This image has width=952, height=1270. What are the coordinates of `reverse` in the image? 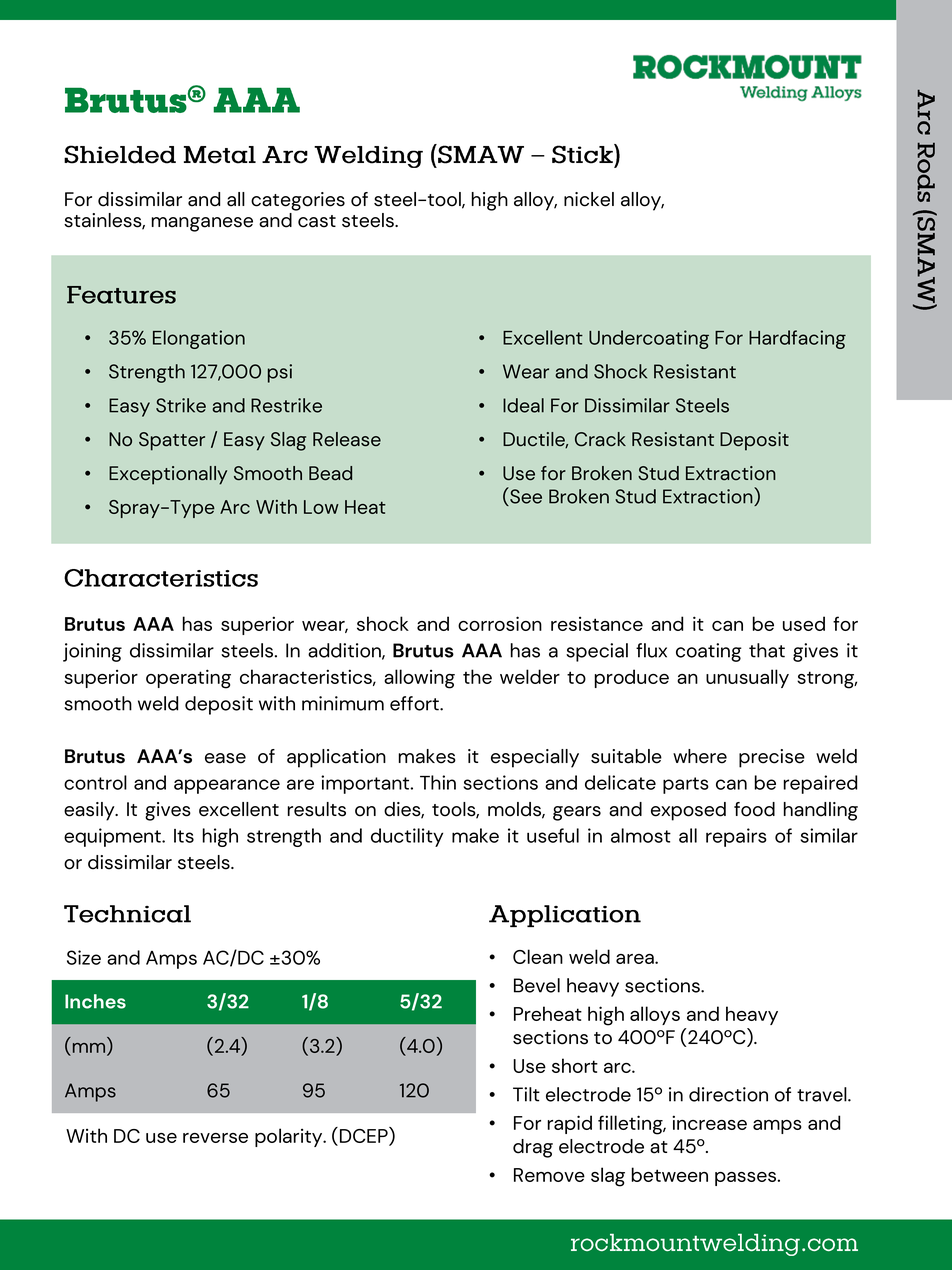 It's located at (215, 1138).
